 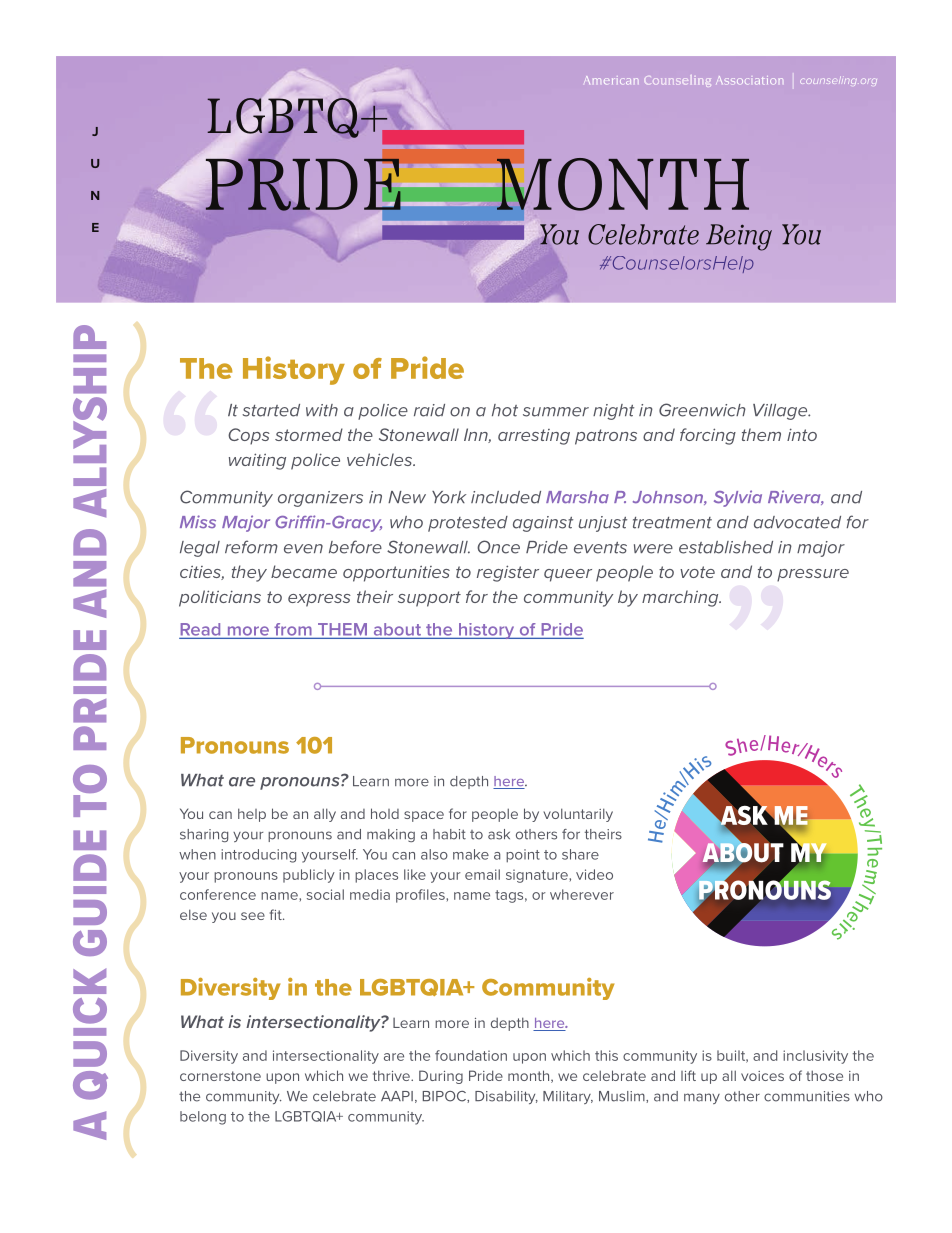 I want to click on introducing, so click(x=258, y=856).
